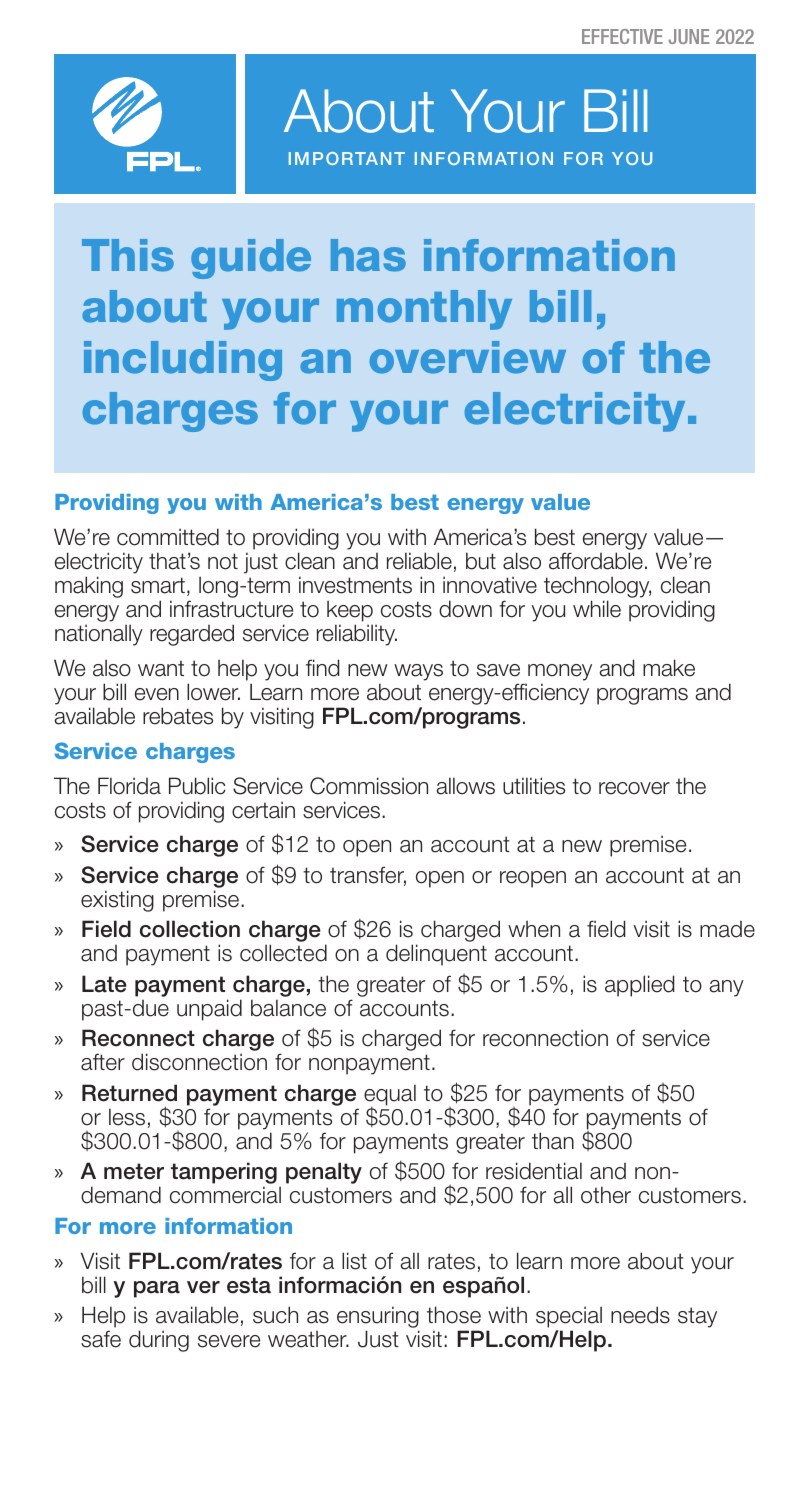 The width and height of the image is (810, 1512). What do you see at coordinates (128, 255) in the image?
I see `This` at bounding box center [128, 255].
